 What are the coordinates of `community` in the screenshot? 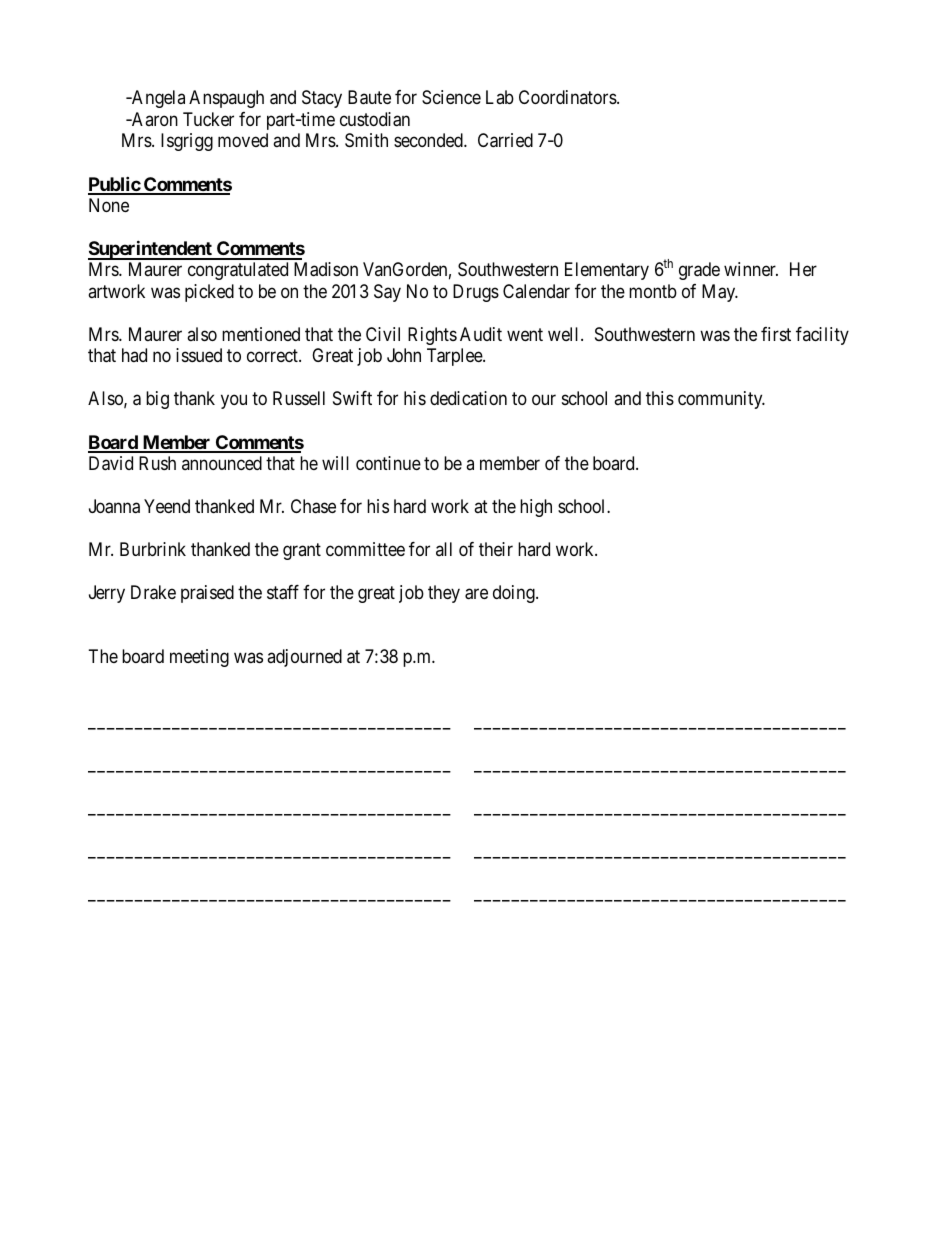 It's located at (721, 400).
